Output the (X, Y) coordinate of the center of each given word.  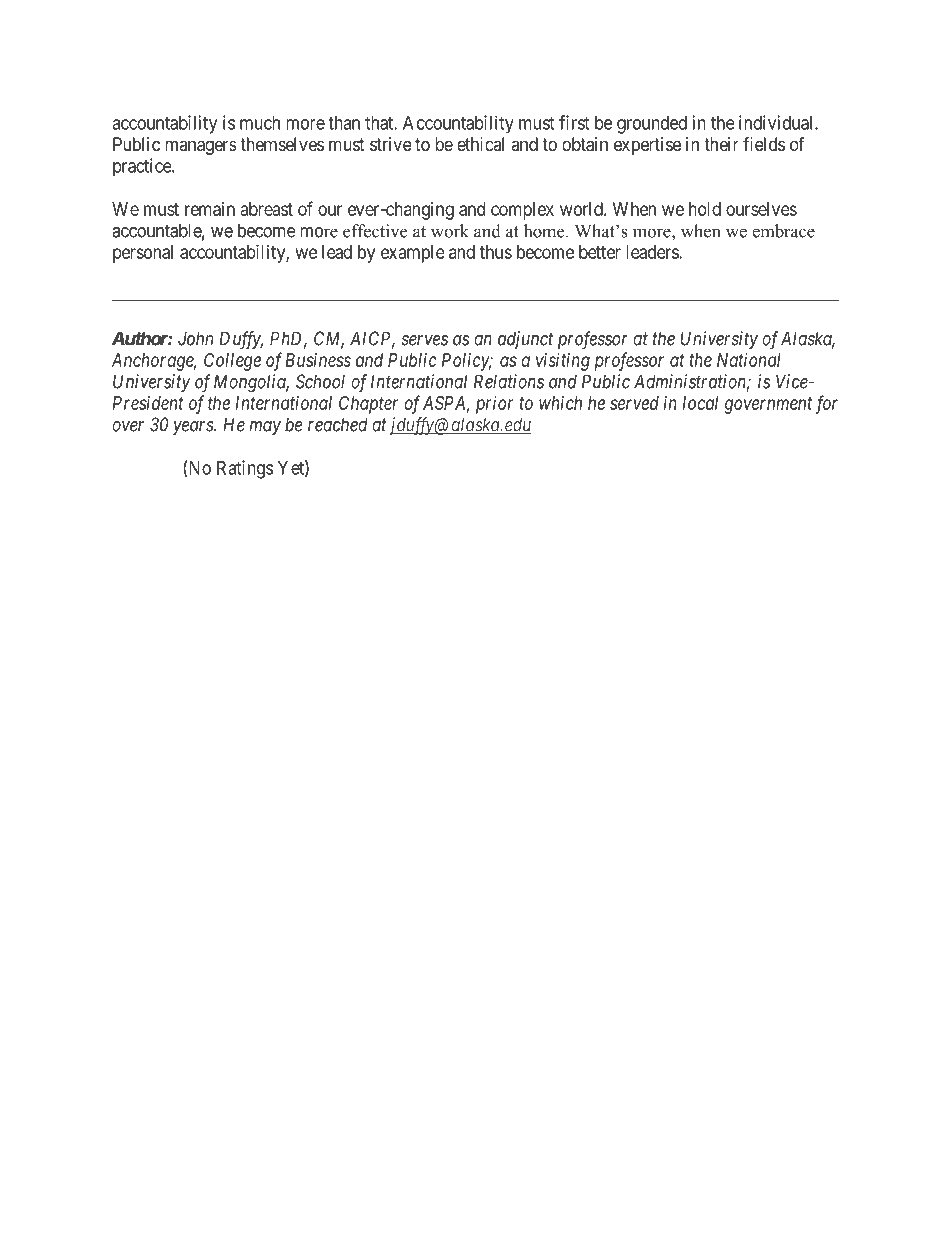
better (600, 252)
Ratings (245, 469)
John (195, 338)
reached (338, 424)
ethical (480, 144)
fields (764, 144)
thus (496, 252)
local (700, 403)
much (260, 123)
